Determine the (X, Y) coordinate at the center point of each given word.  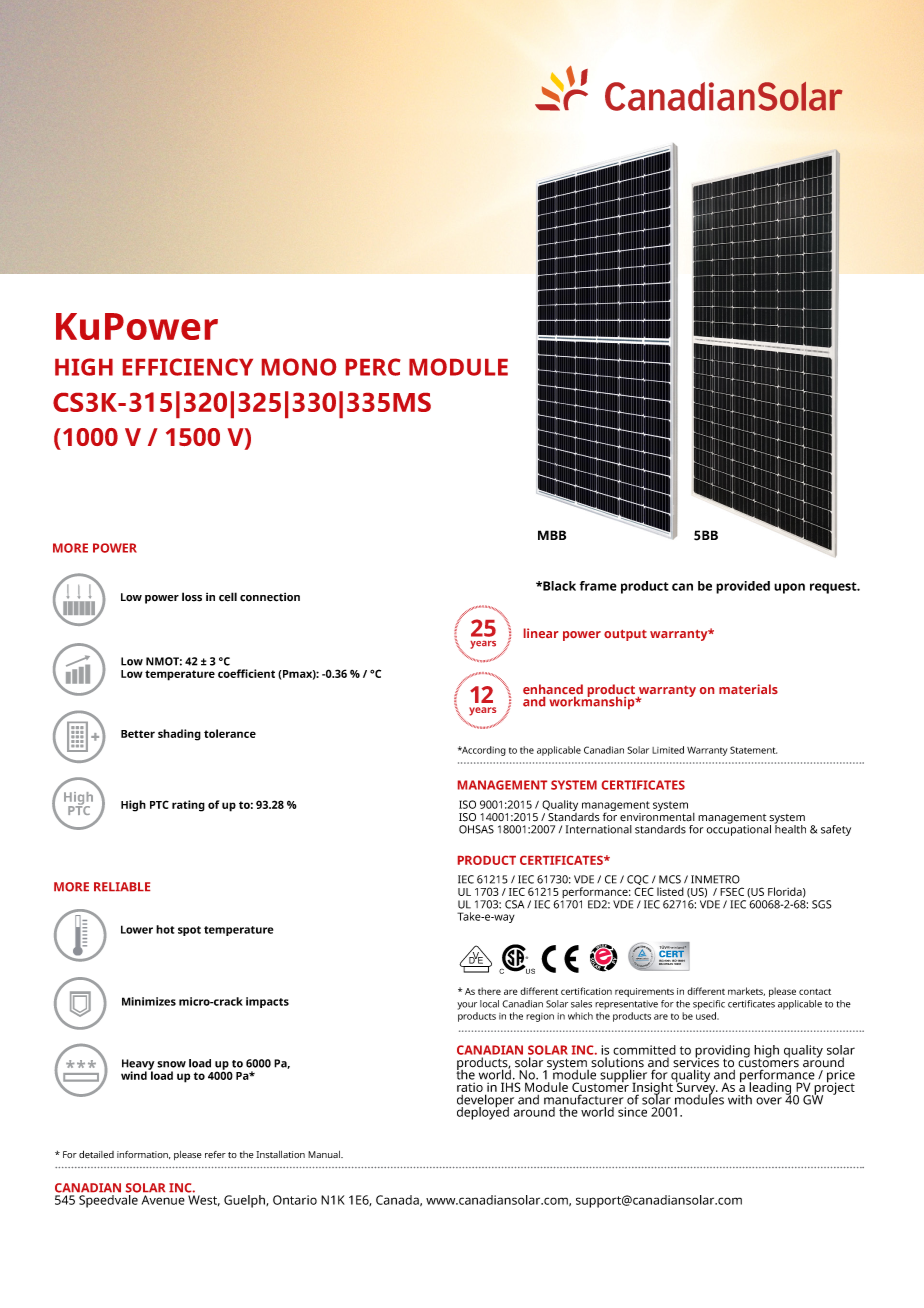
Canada (398, 1200)
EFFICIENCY (188, 367)
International (599, 829)
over (769, 1101)
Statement (753, 750)
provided (743, 587)
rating (188, 806)
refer (215, 1155)
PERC (373, 367)
